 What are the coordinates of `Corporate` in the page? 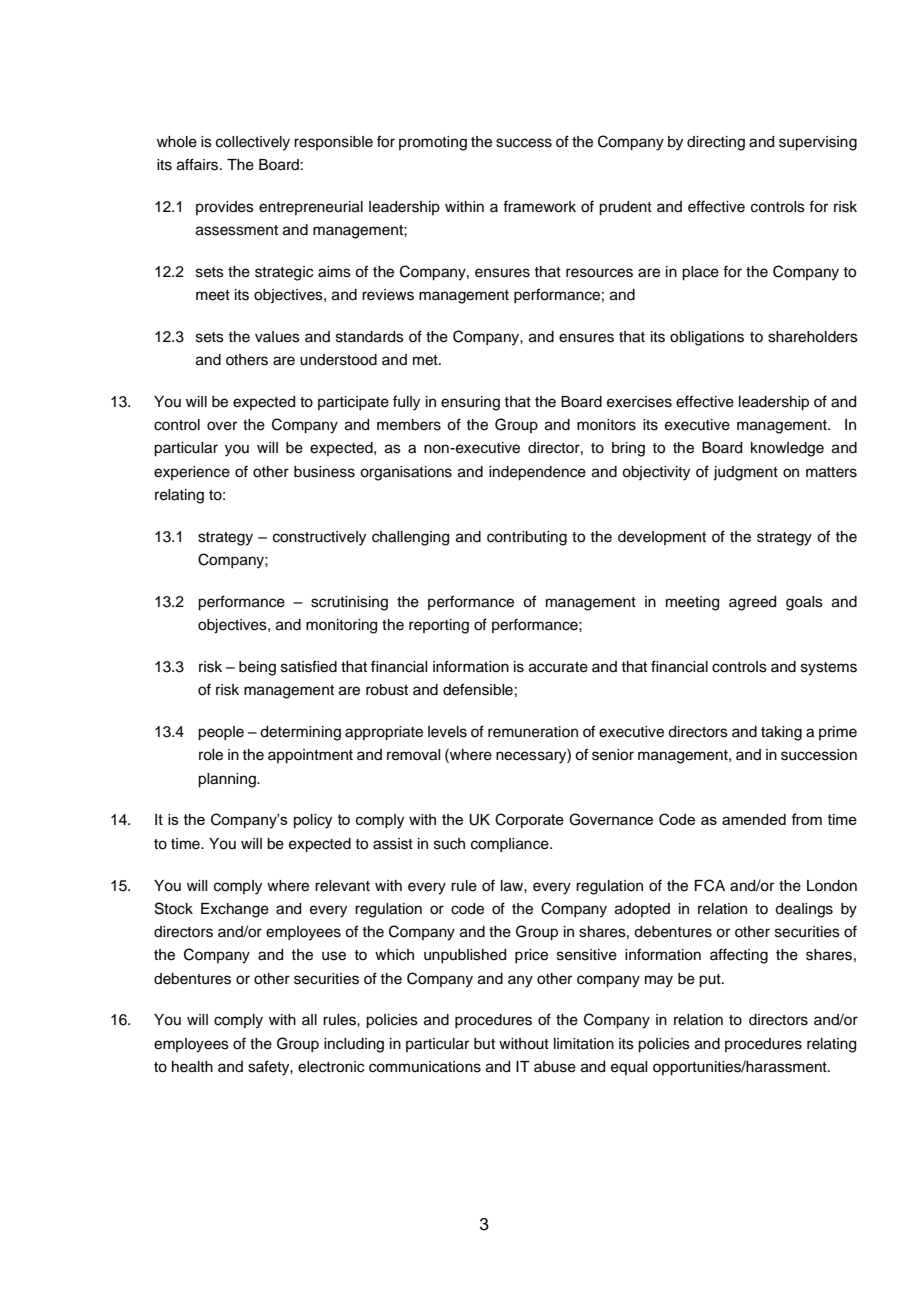 It's located at (529, 820).
